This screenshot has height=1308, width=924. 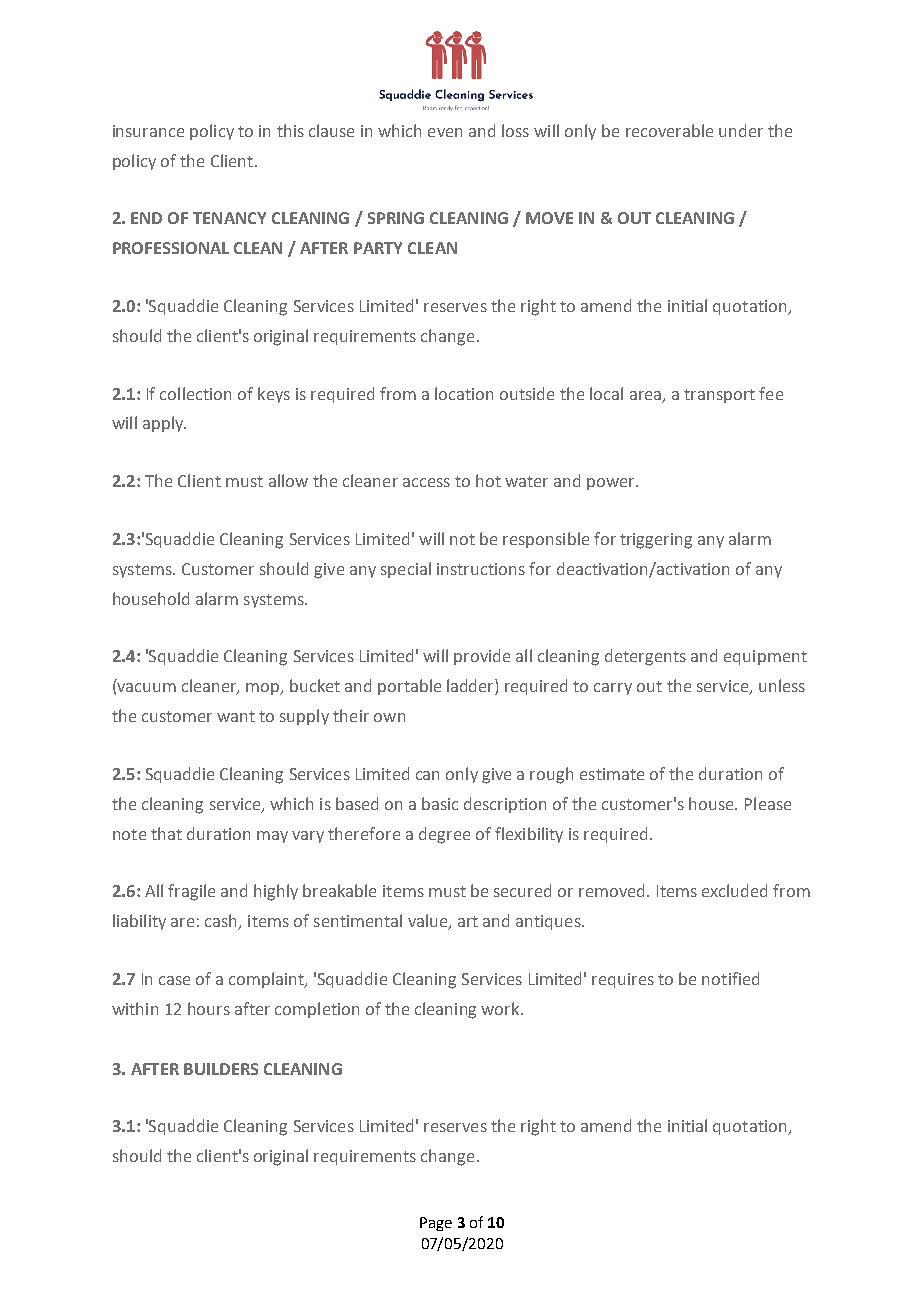 I want to click on excluded, so click(x=734, y=890).
